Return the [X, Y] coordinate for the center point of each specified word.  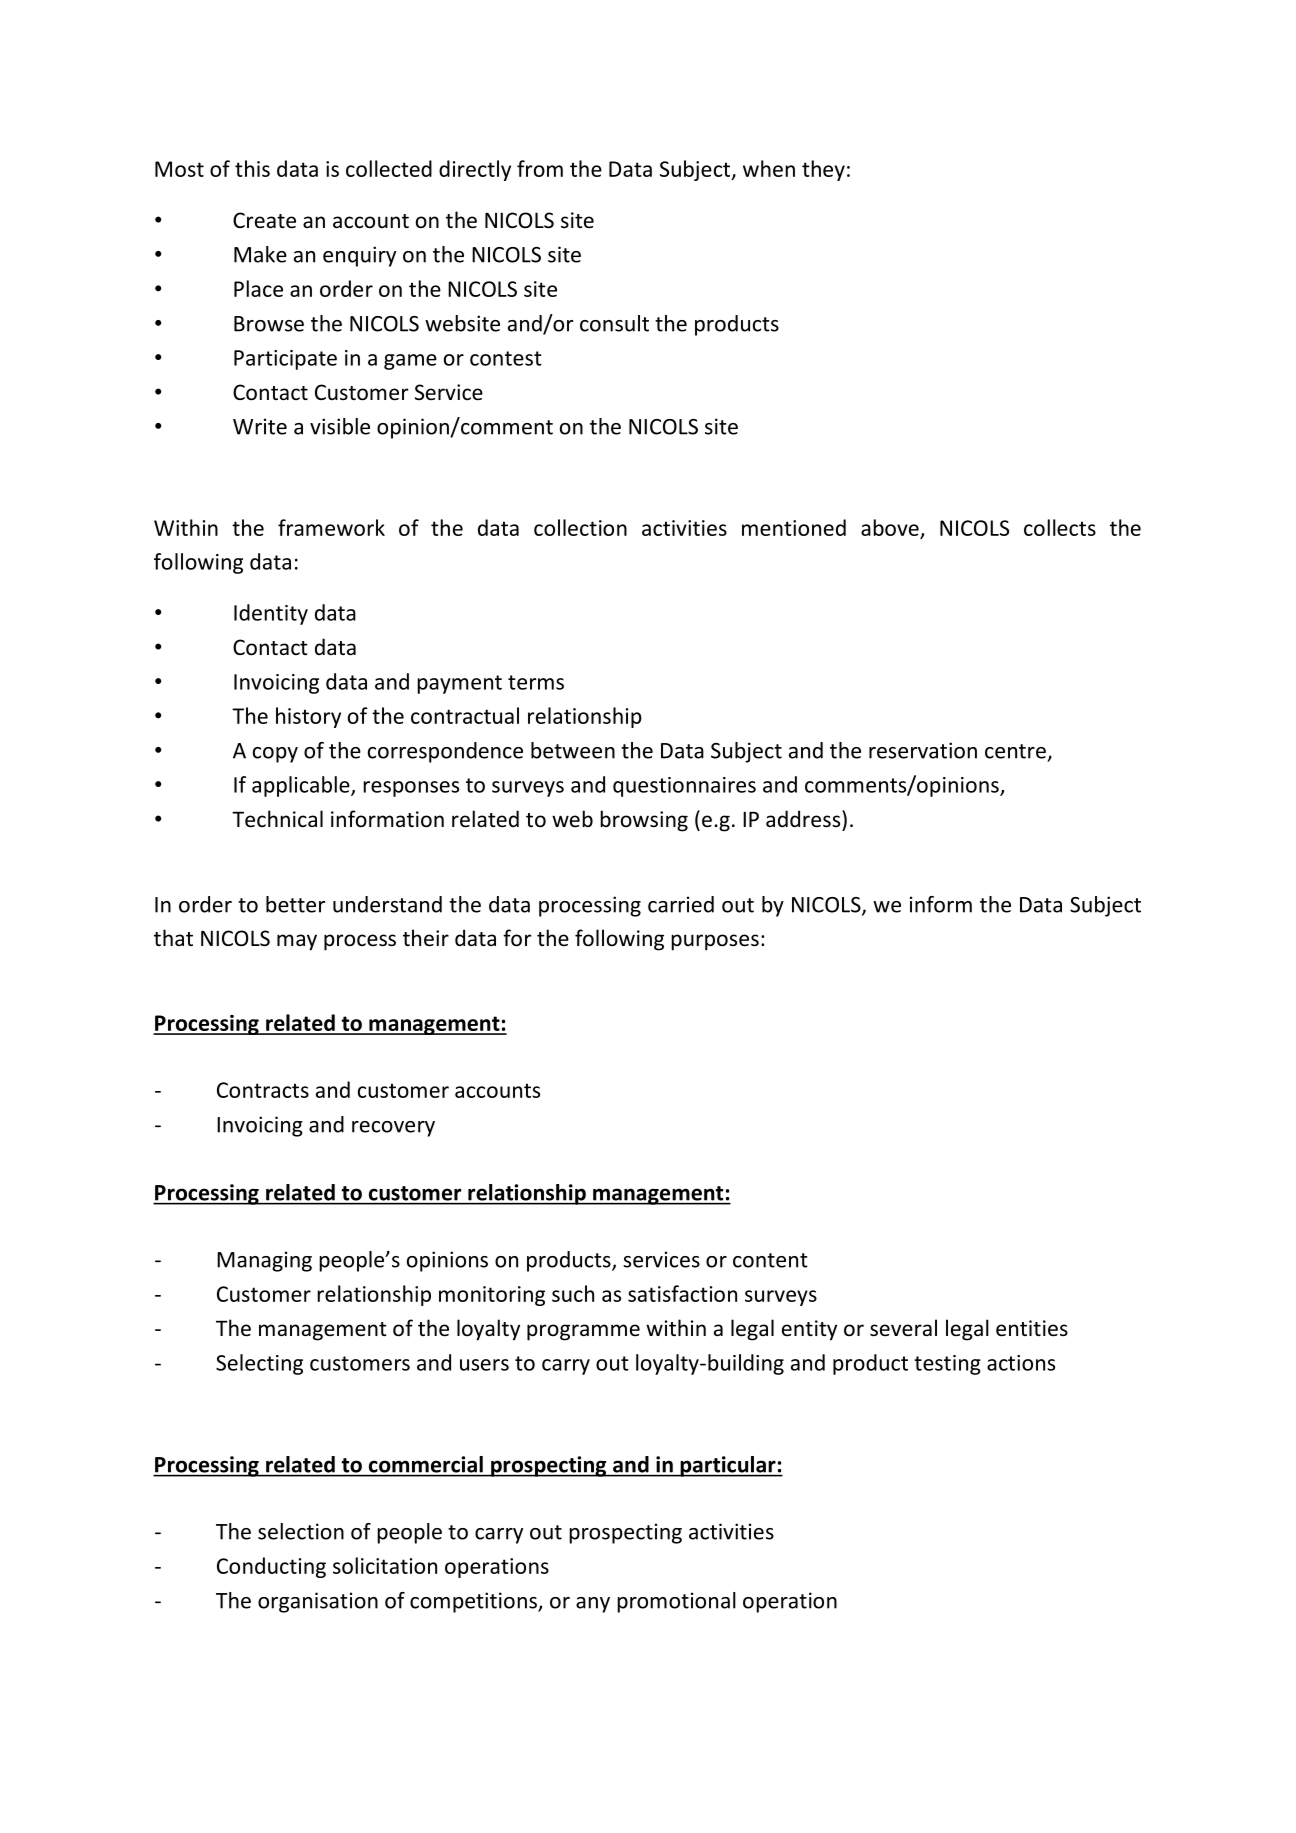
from [540, 168]
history [308, 717]
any [593, 1605]
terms [536, 682]
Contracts [263, 1090]
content [770, 1260]
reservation [923, 750]
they [823, 170]
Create [264, 220]
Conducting [271, 1567]
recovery [393, 1129]
